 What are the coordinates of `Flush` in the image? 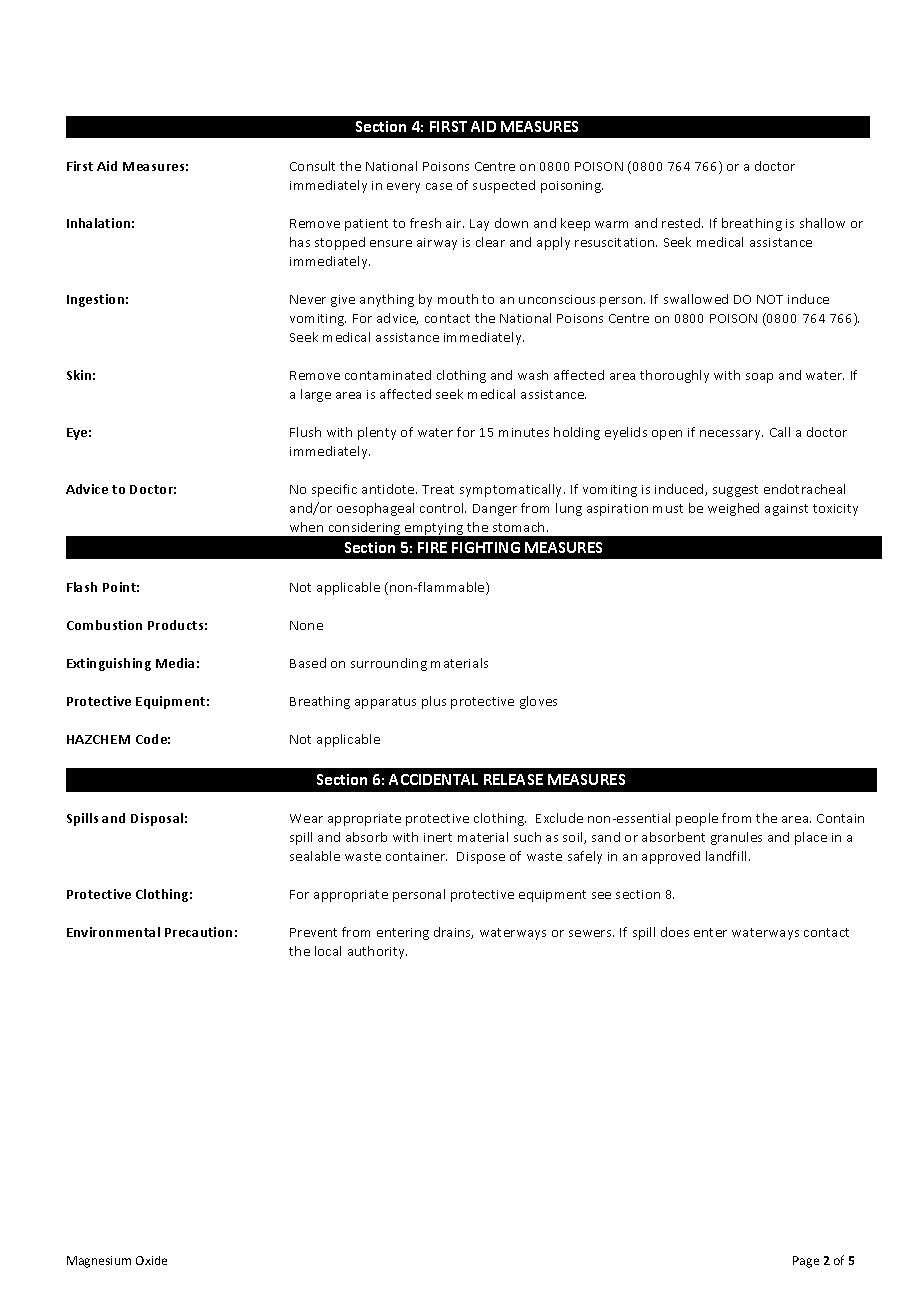 It's located at (305, 432).
